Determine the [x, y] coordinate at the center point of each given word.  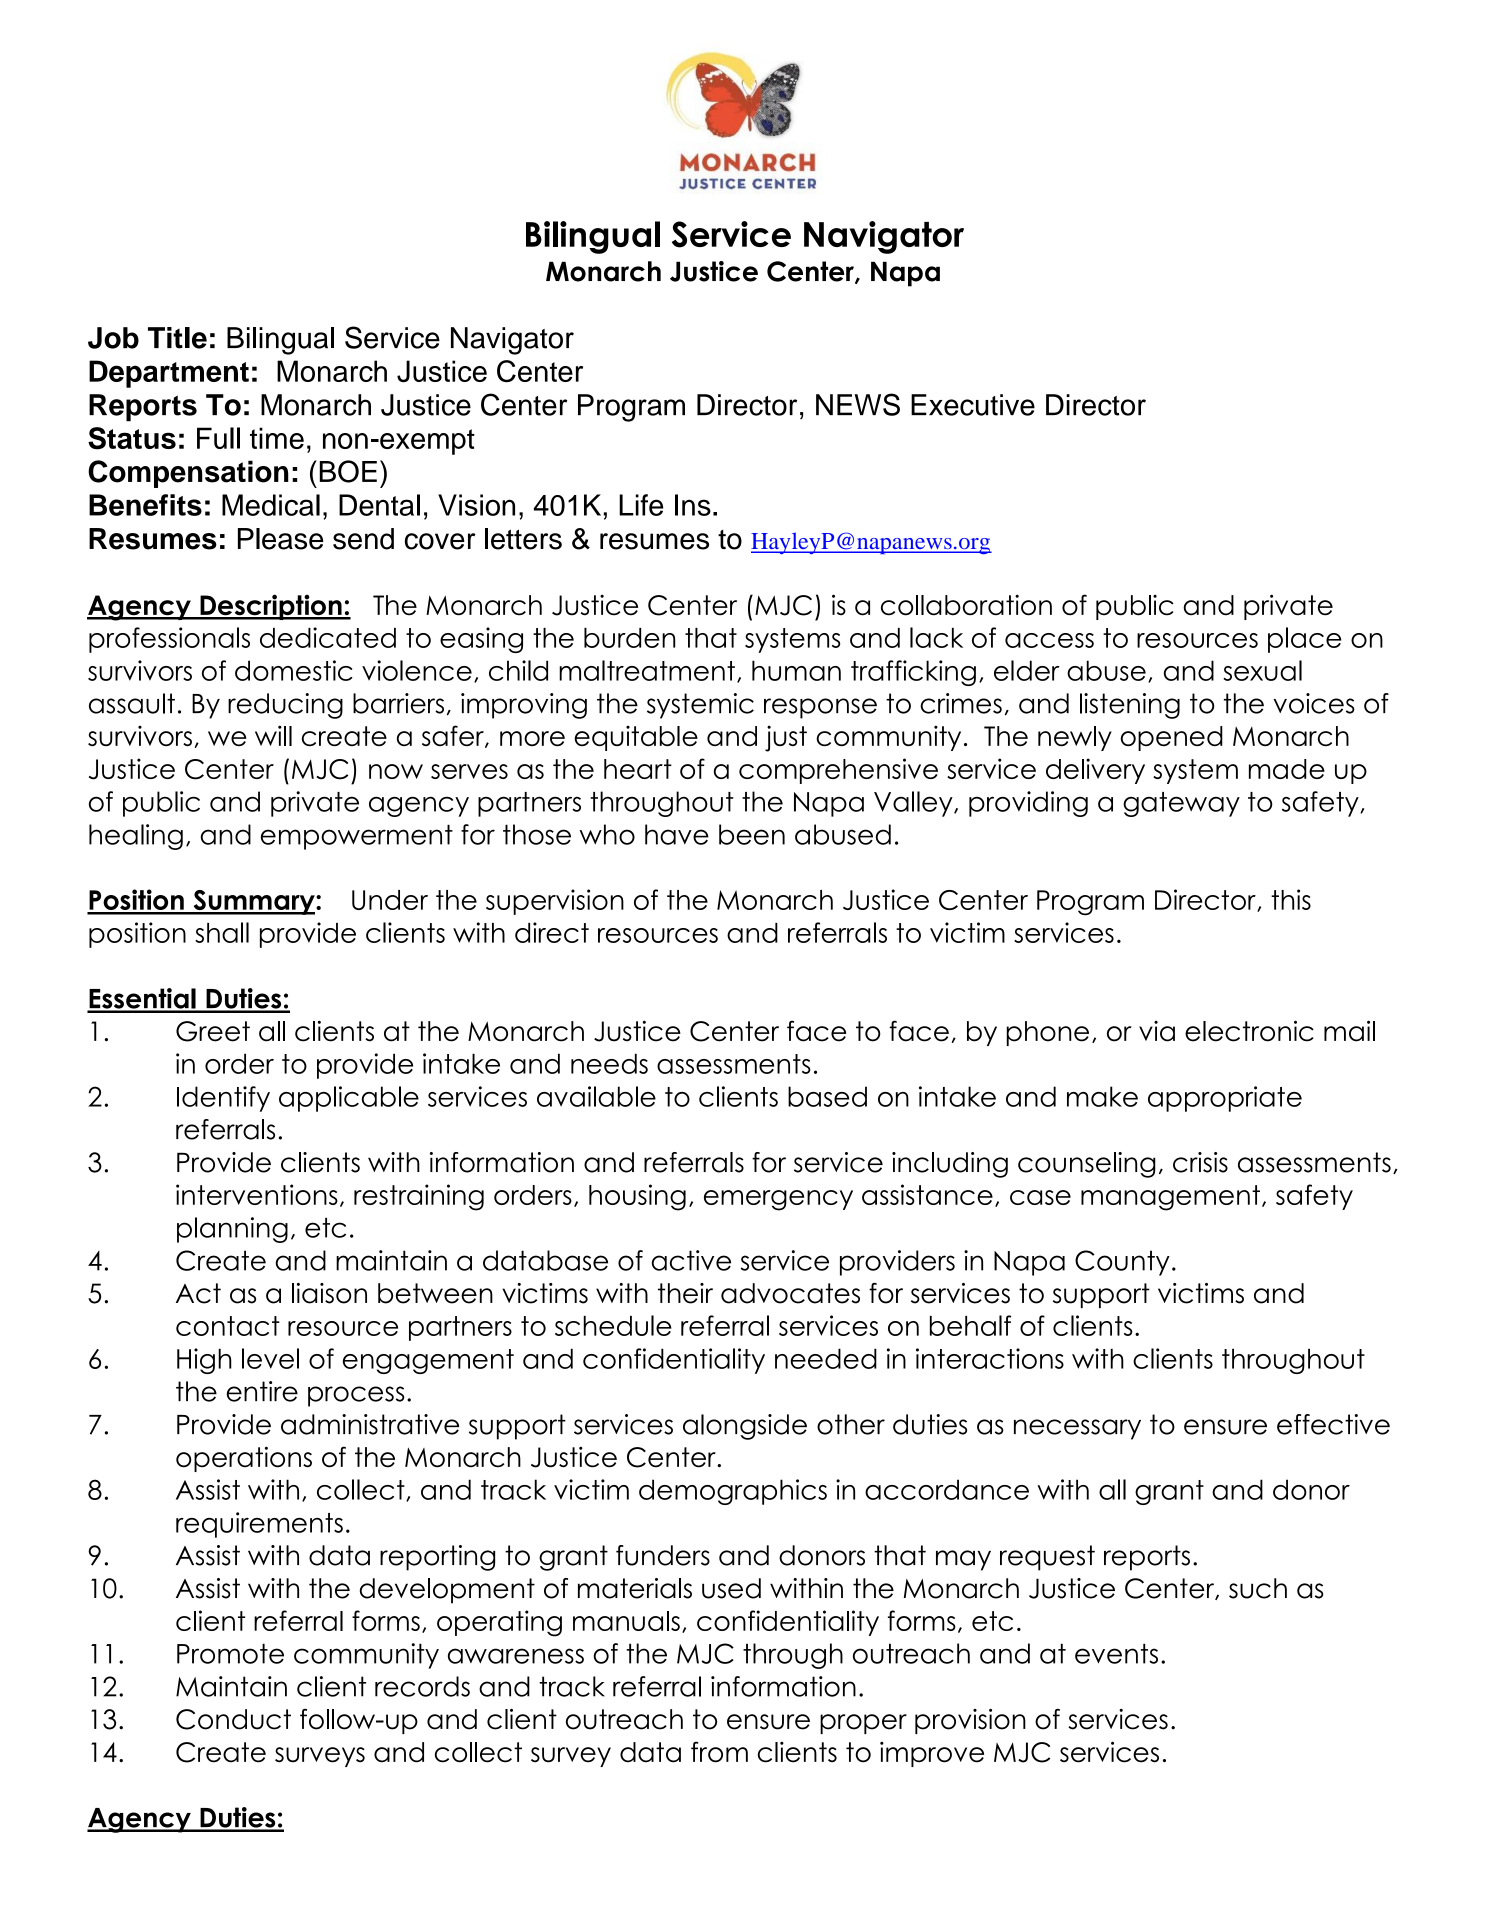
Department [169, 374]
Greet [213, 1031]
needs [609, 1063]
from [719, 1752]
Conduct [233, 1719]
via [1157, 1031]
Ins [693, 505]
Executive [973, 405]
